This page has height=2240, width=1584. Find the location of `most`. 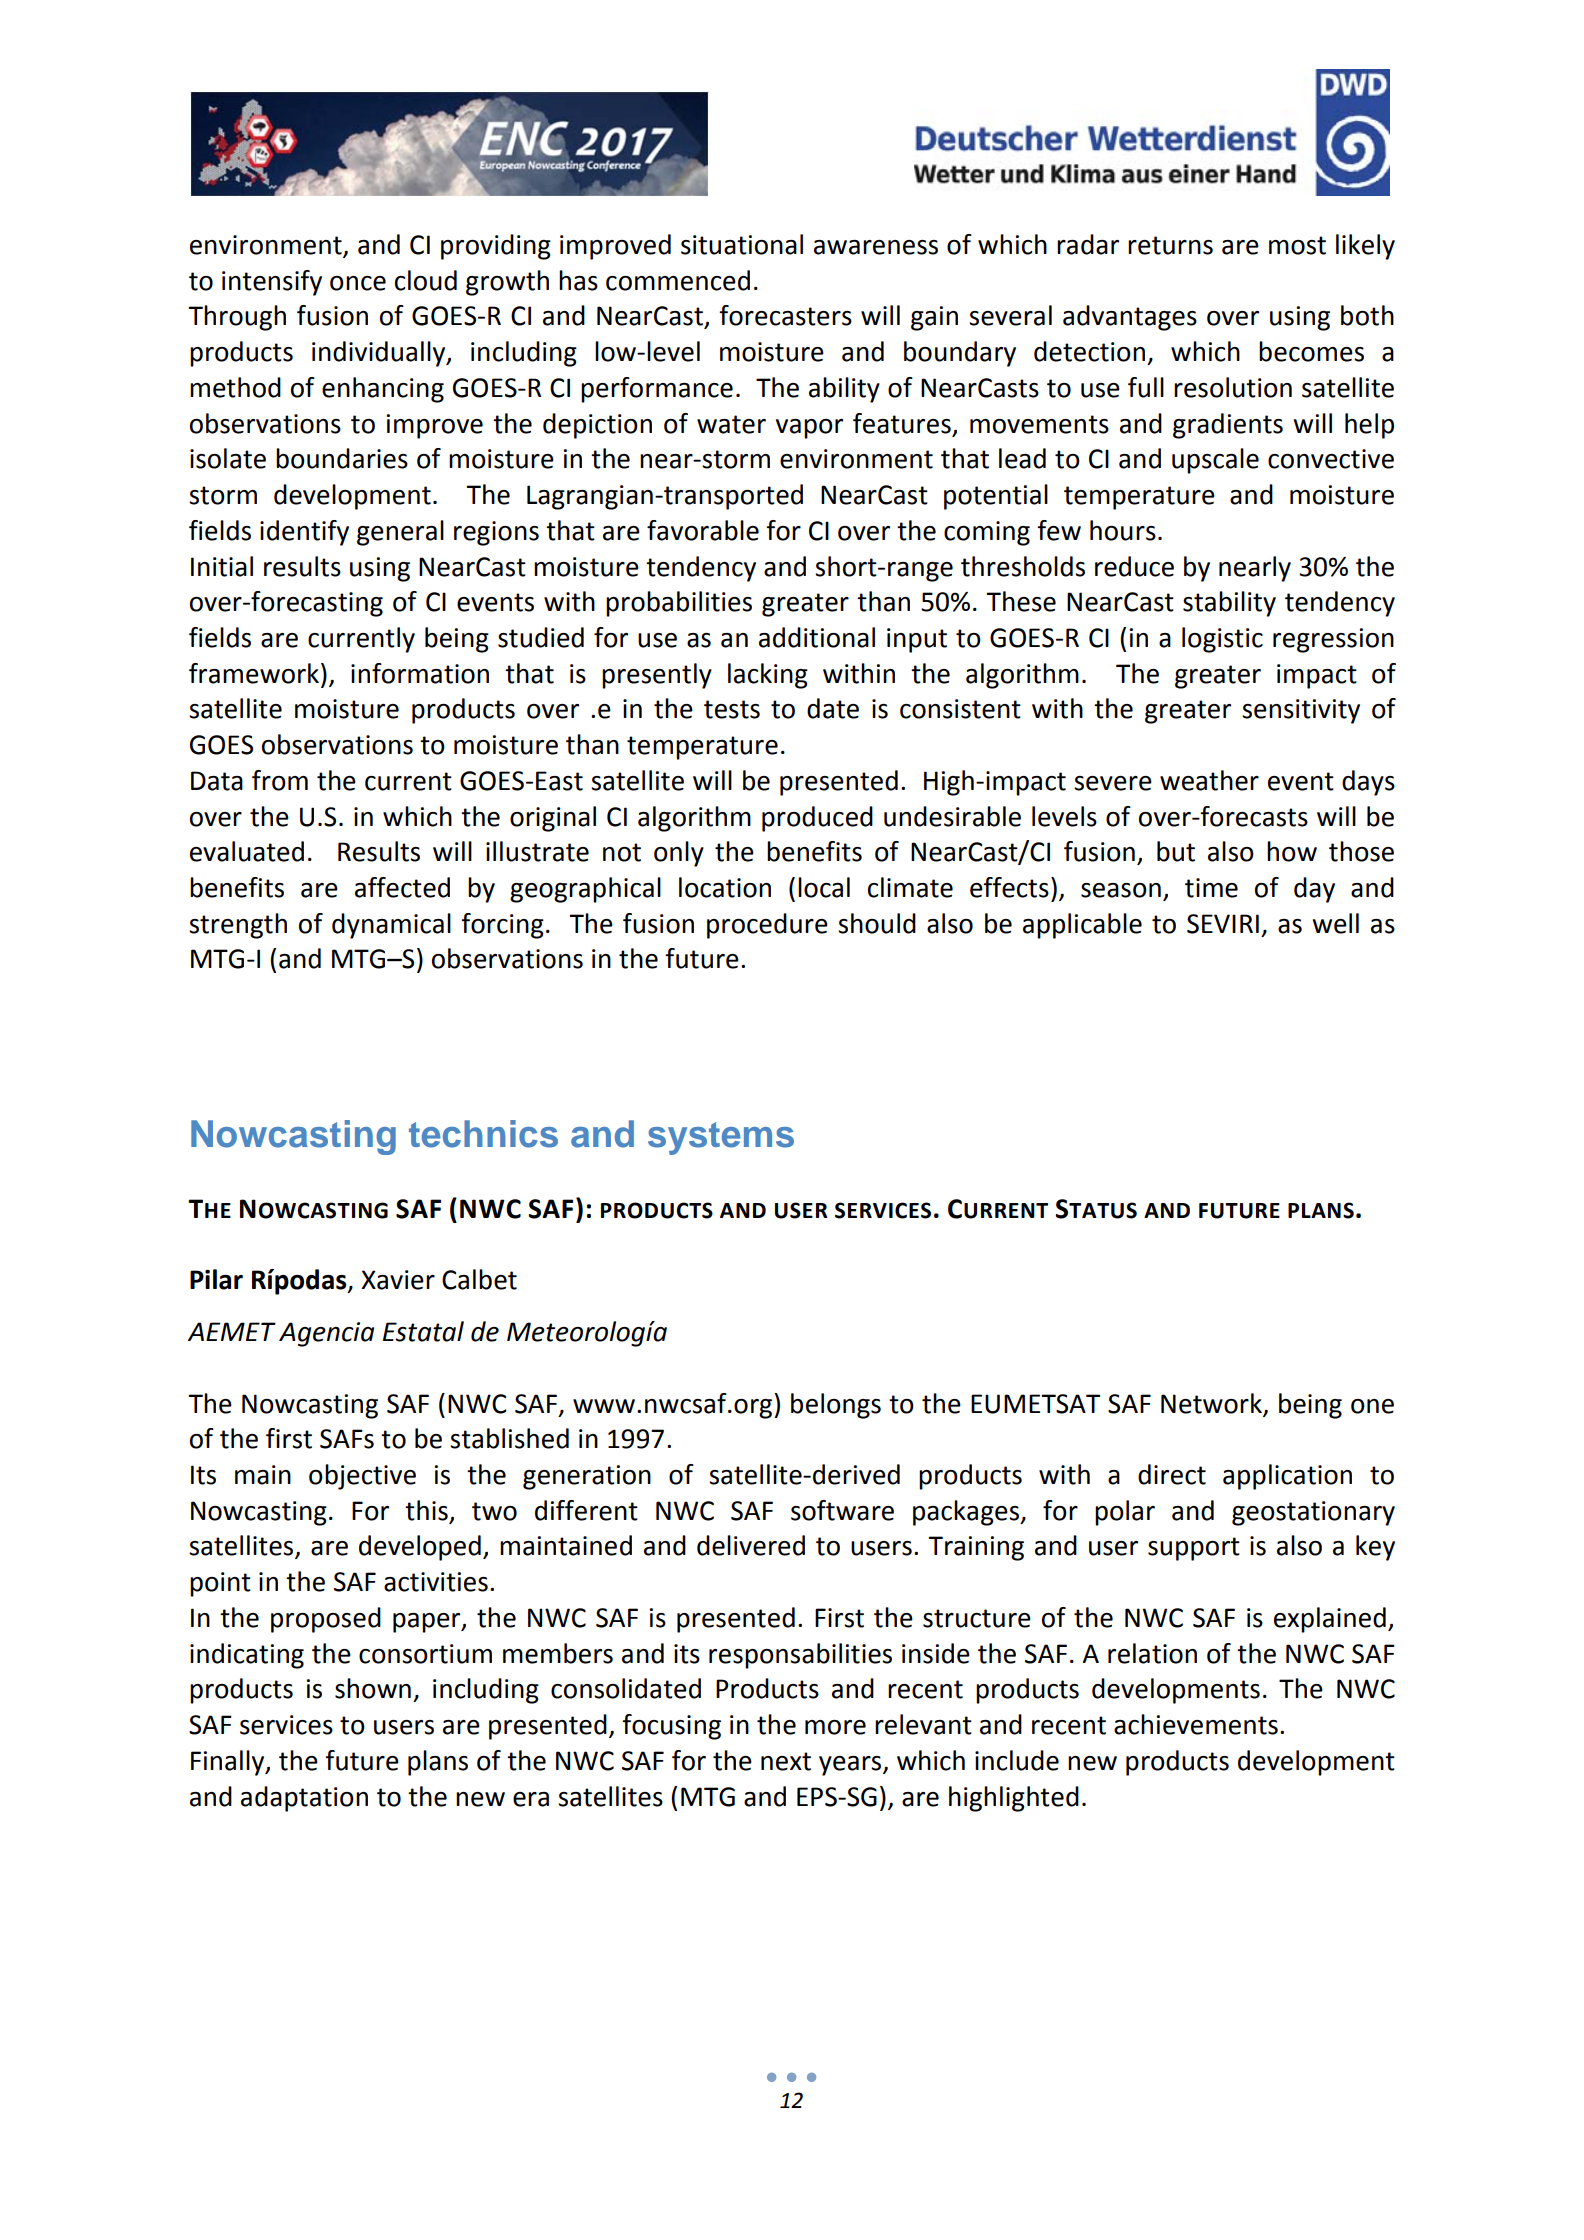

most is located at coordinates (1297, 245).
